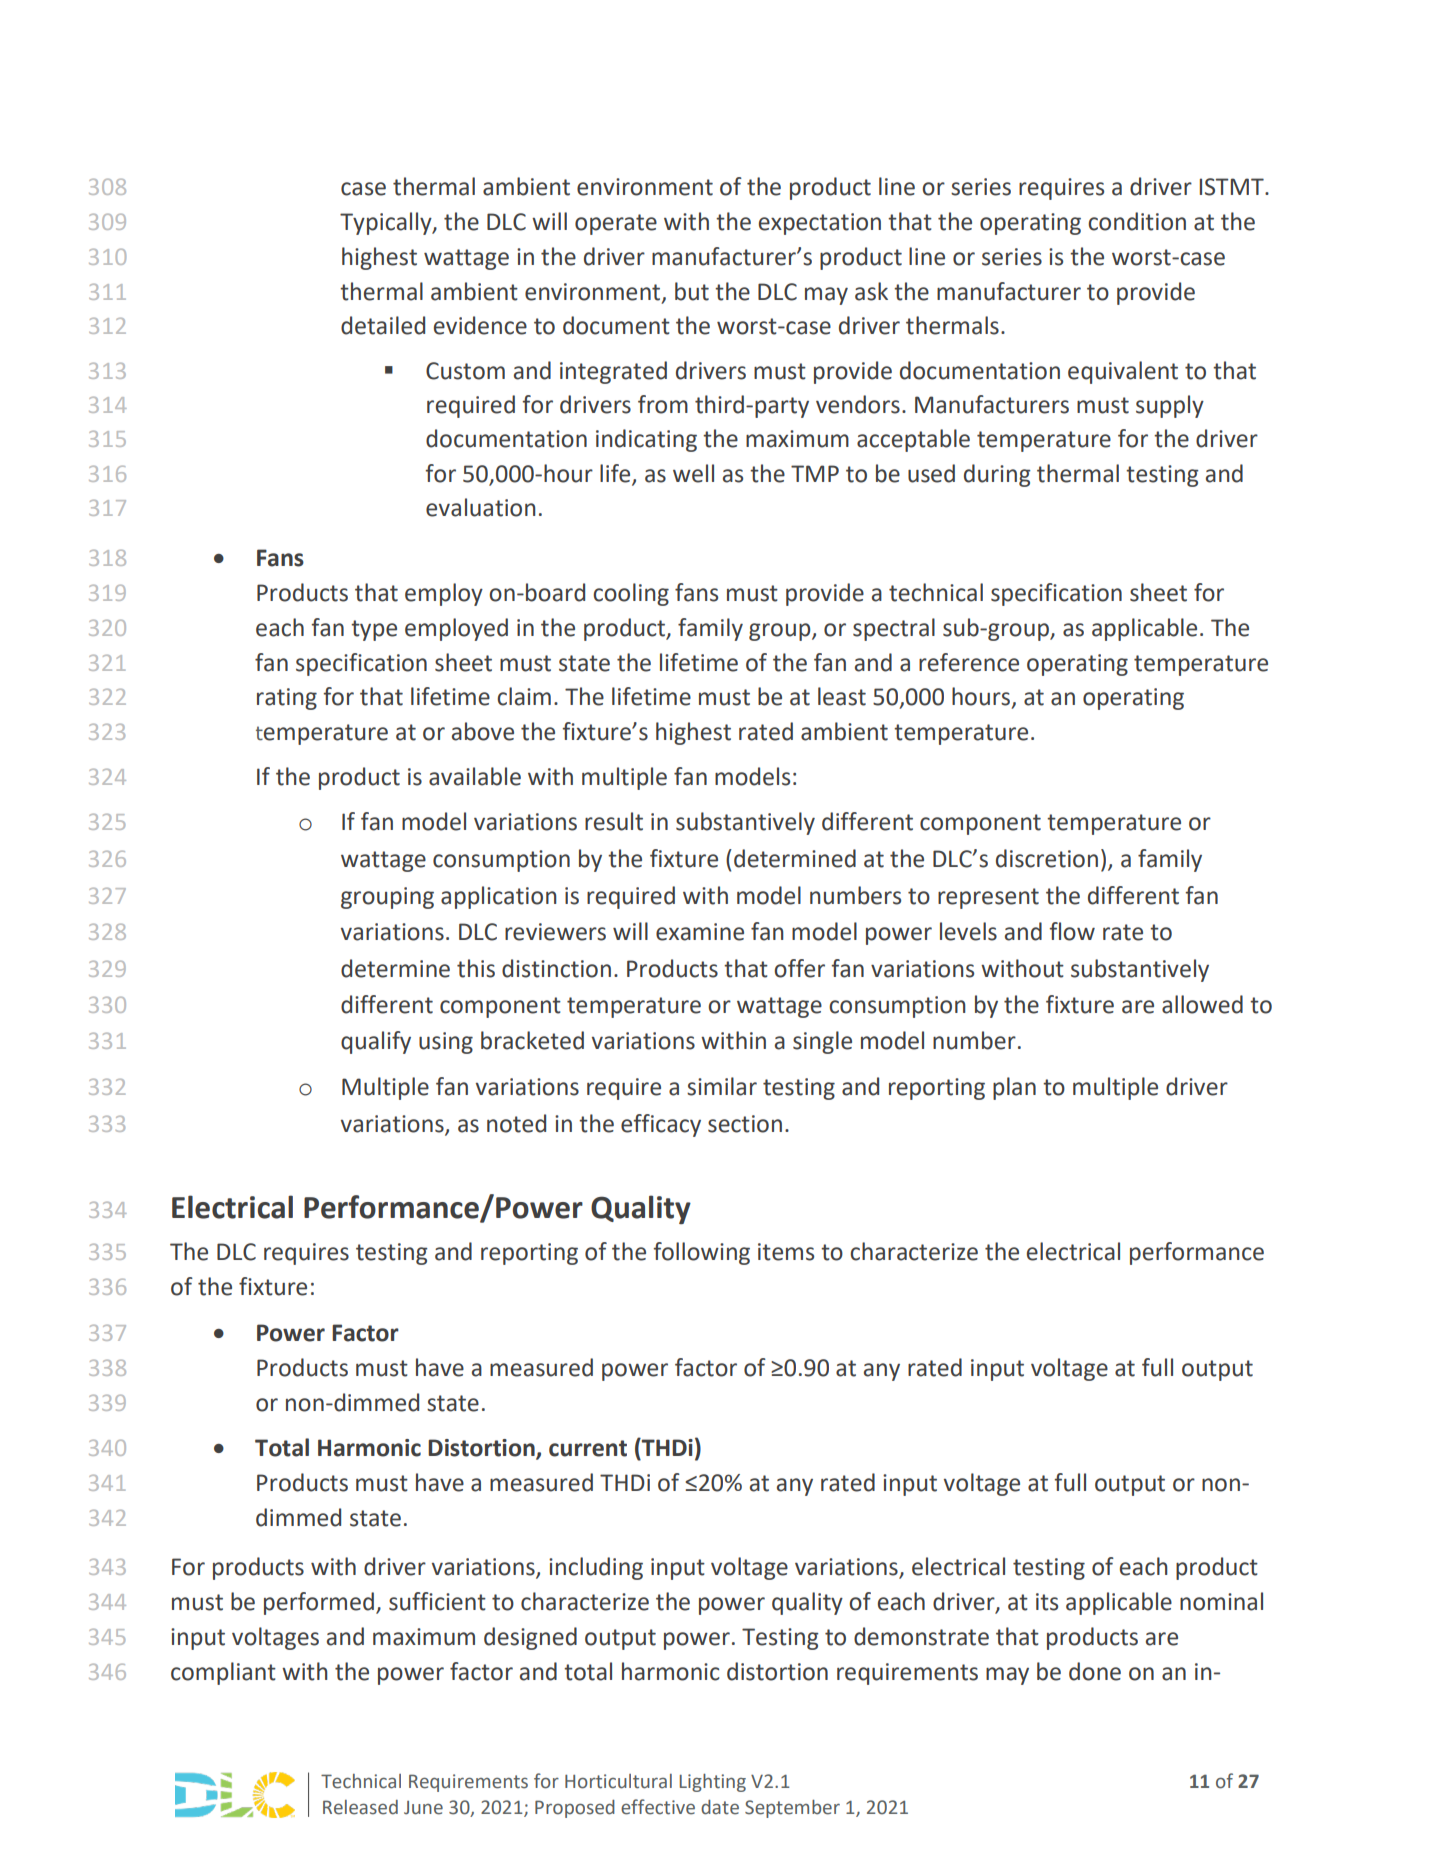  What do you see at coordinates (475, 776) in the screenshot?
I see `available` at bounding box center [475, 776].
